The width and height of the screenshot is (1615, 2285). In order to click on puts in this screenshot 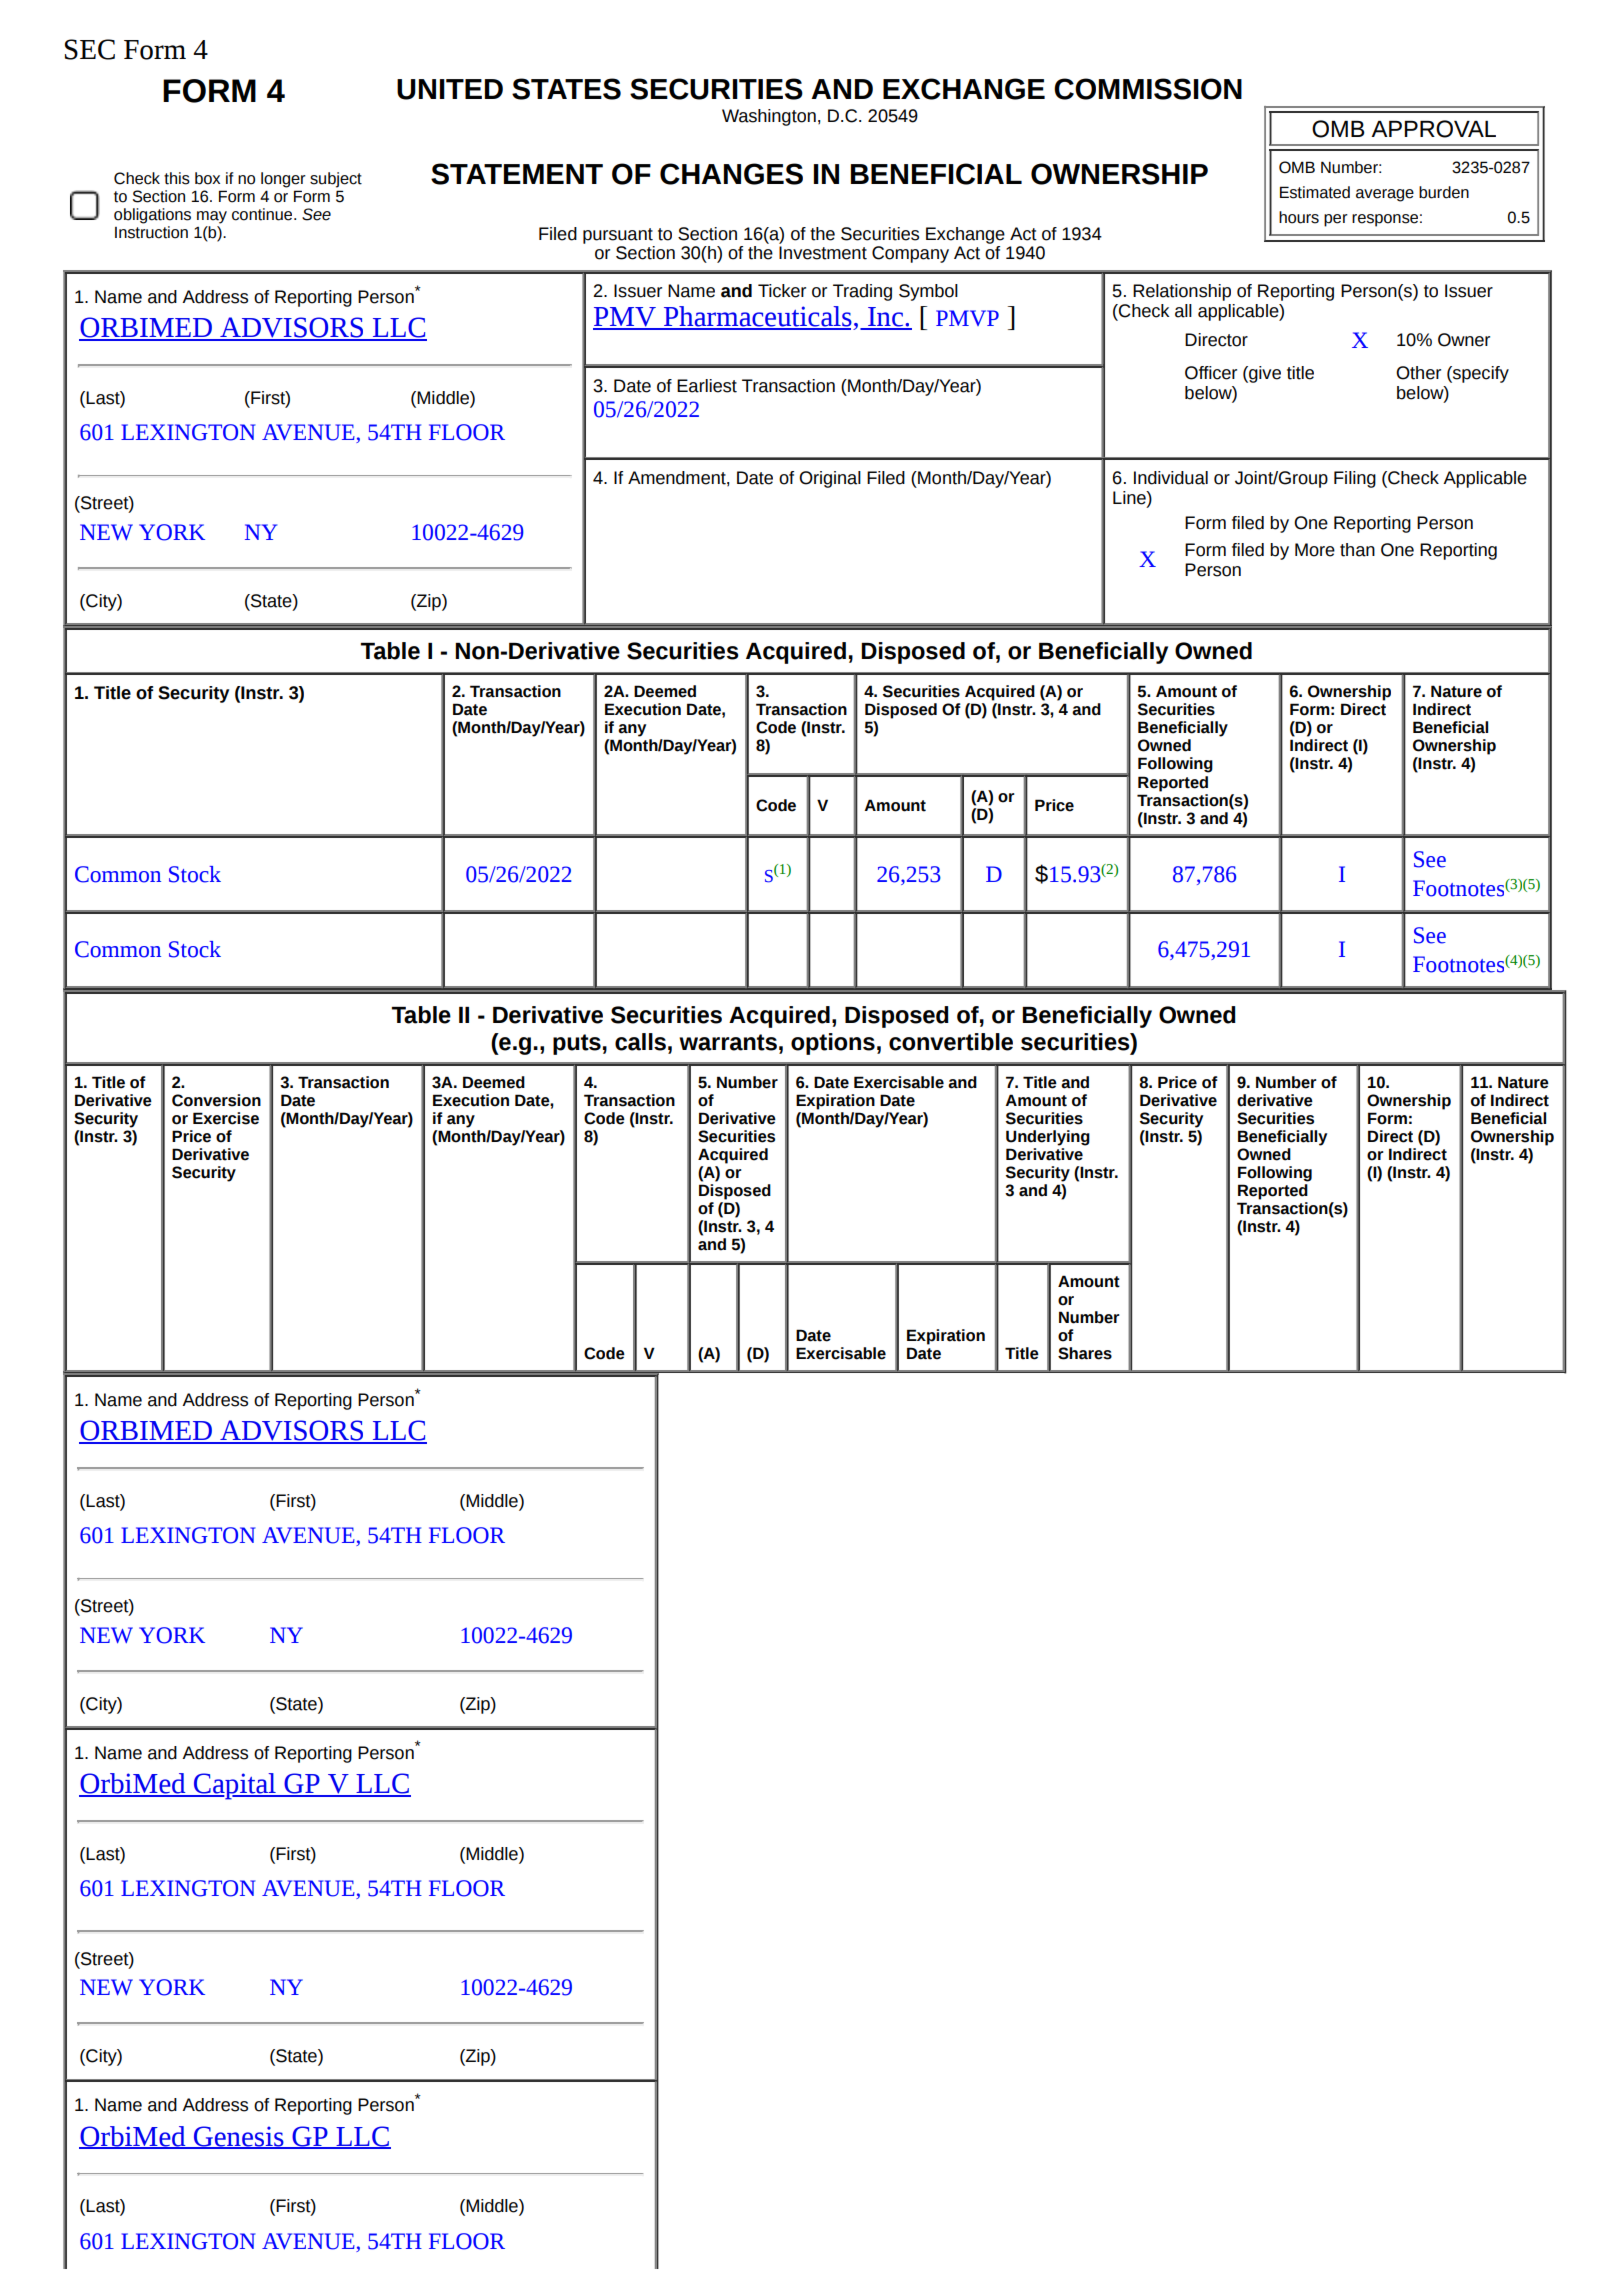, I will do `click(577, 1044)`.
